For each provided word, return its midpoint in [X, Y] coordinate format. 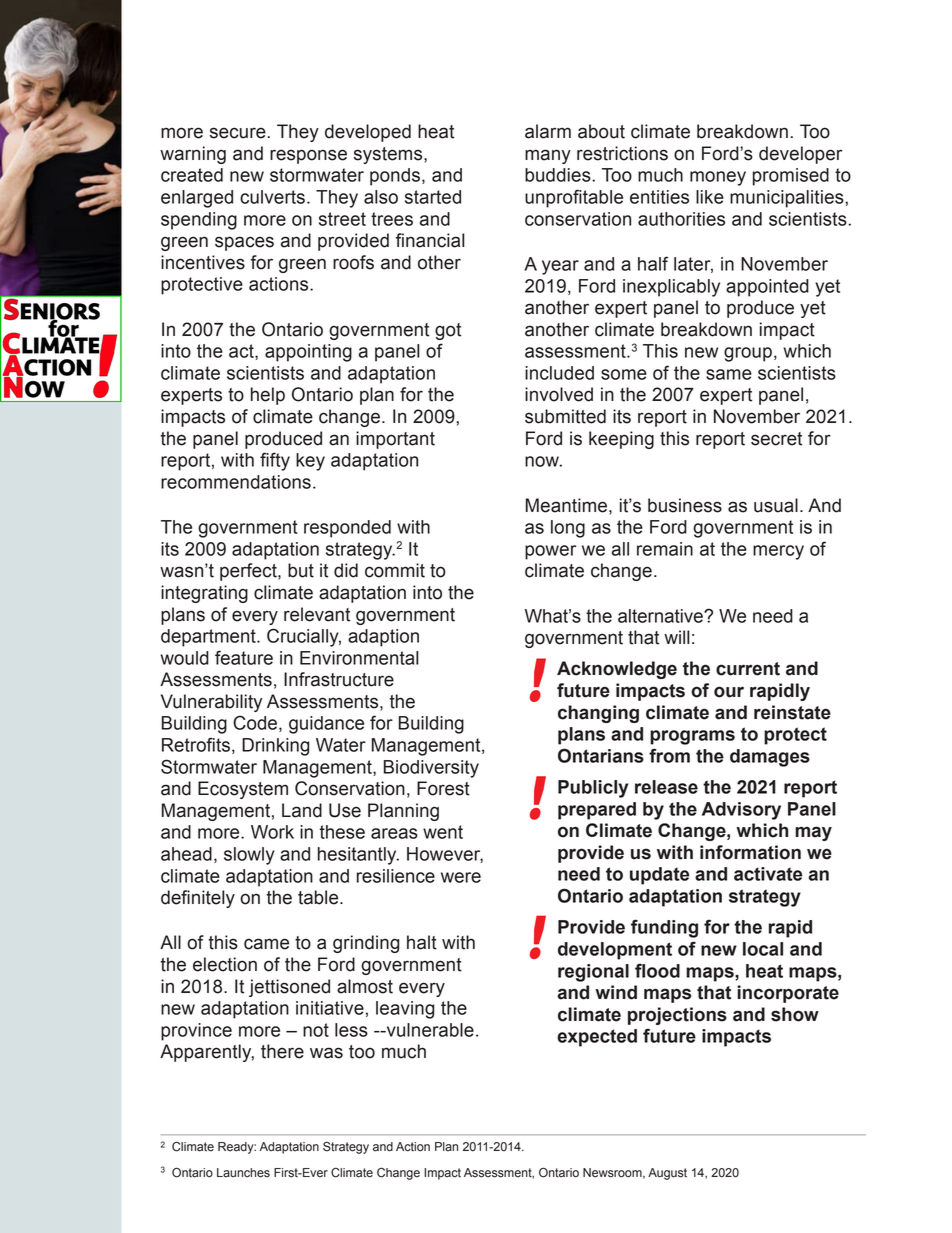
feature [244, 657]
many [548, 156]
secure [238, 133]
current [748, 669]
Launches [243, 1173]
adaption [383, 638]
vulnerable [429, 1030]
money [718, 178]
